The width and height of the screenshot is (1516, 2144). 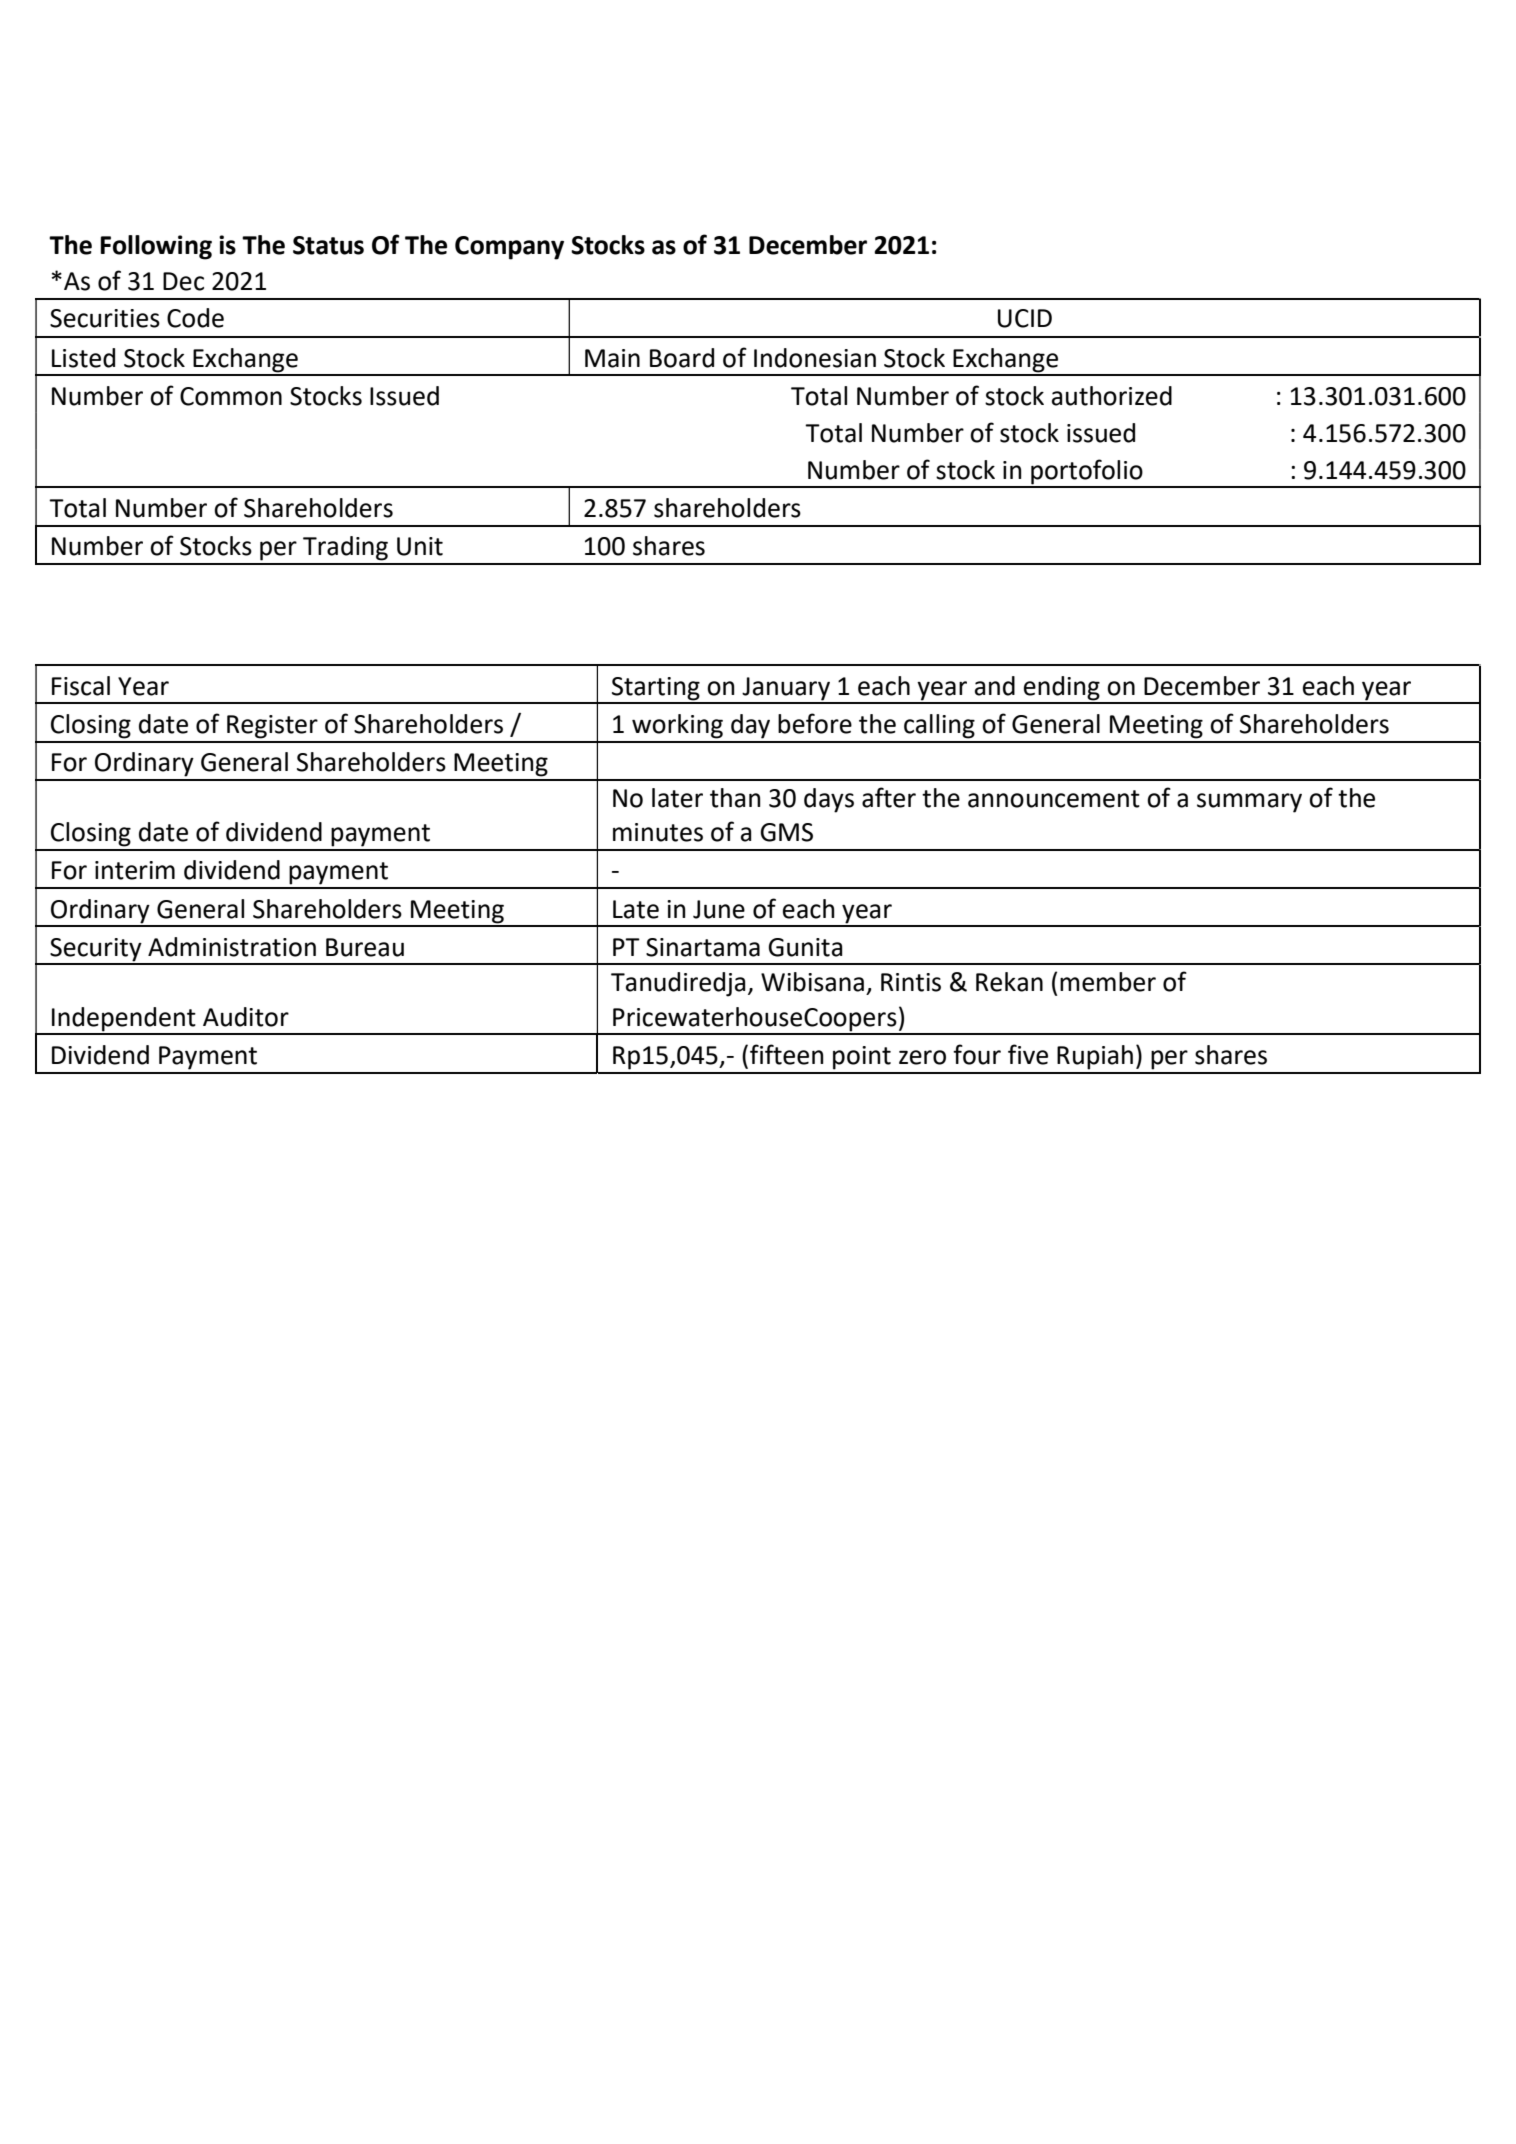 I want to click on authorized, so click(x=1112, y=396).
